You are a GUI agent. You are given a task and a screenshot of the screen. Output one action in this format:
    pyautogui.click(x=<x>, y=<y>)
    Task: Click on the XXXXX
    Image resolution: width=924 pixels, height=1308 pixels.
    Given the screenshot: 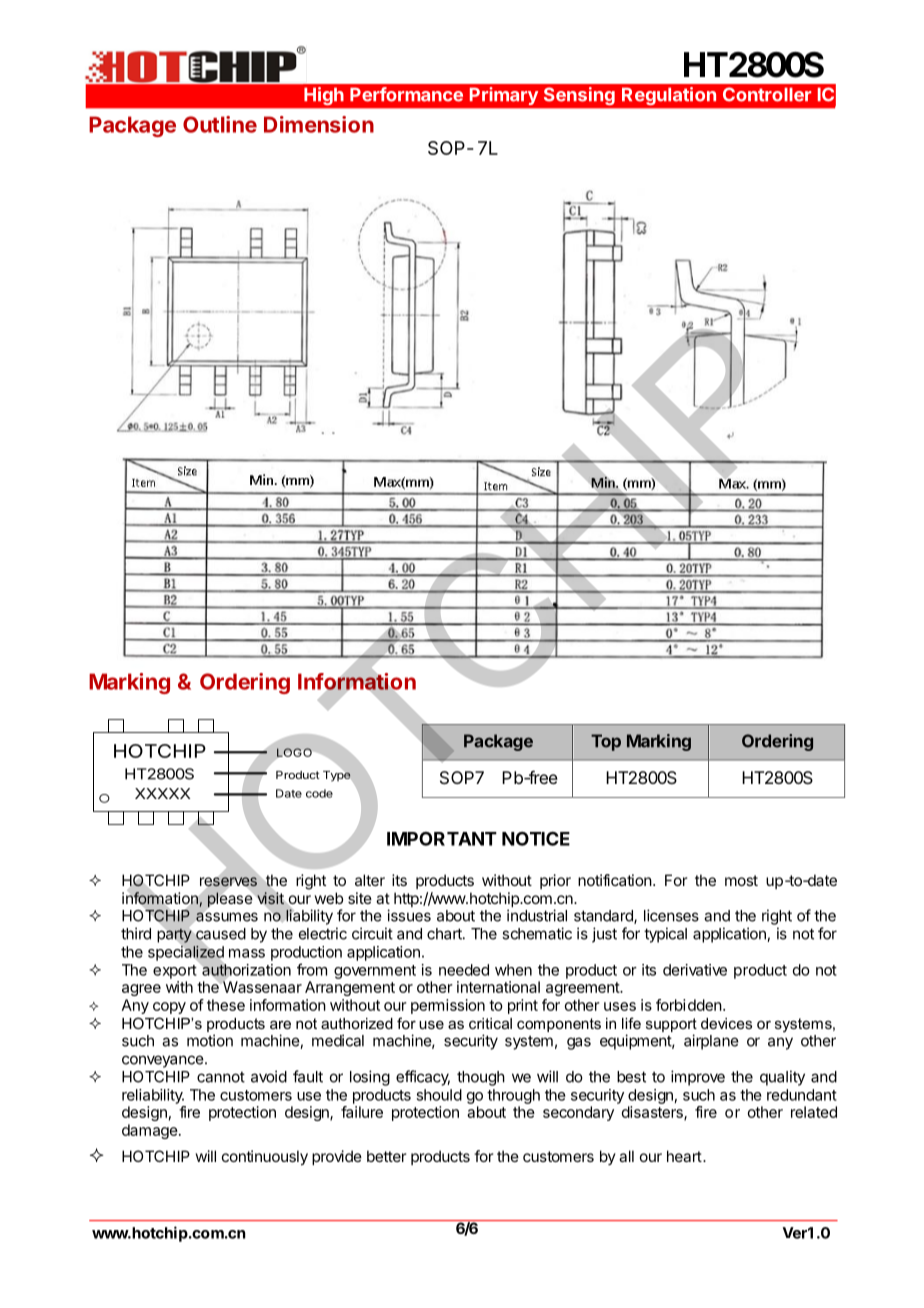 What is the action you would take?
    pyautogui.click(x=162, y=793)
